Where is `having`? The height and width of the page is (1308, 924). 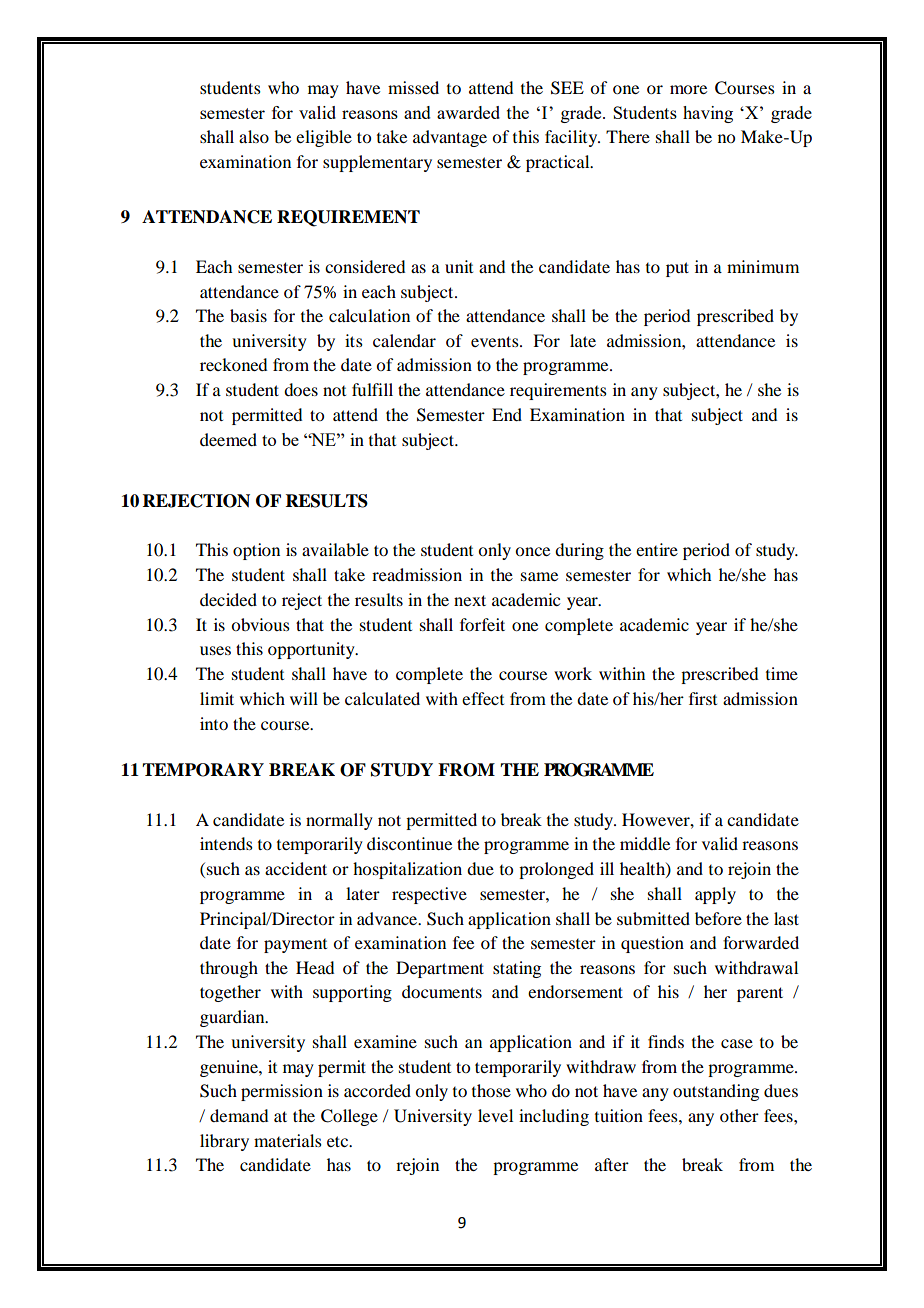
having is located at coordinates (708, 114).
